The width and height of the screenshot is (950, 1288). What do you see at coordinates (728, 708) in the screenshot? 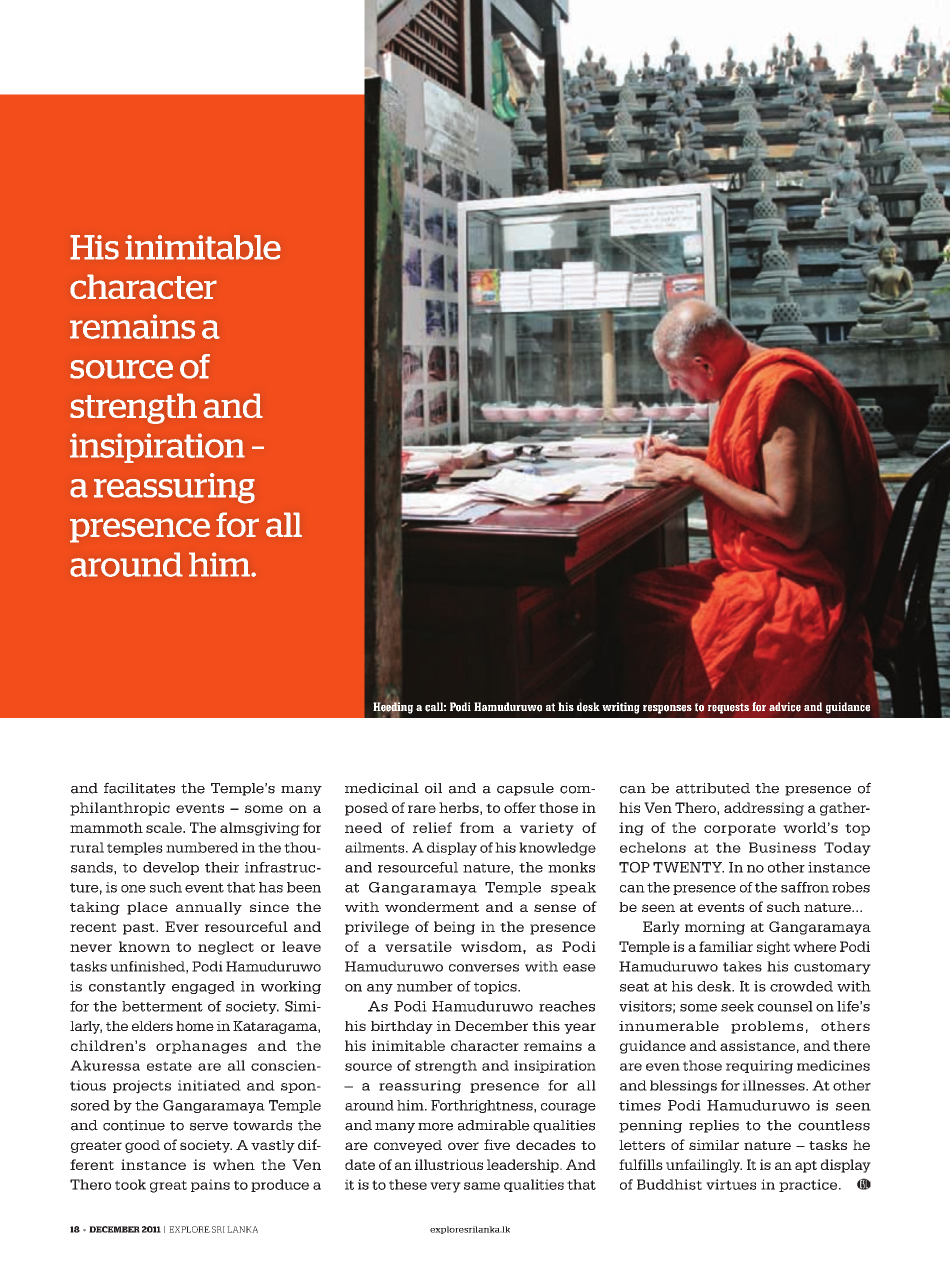
I see `requests` at bounding box center [728, 708].
